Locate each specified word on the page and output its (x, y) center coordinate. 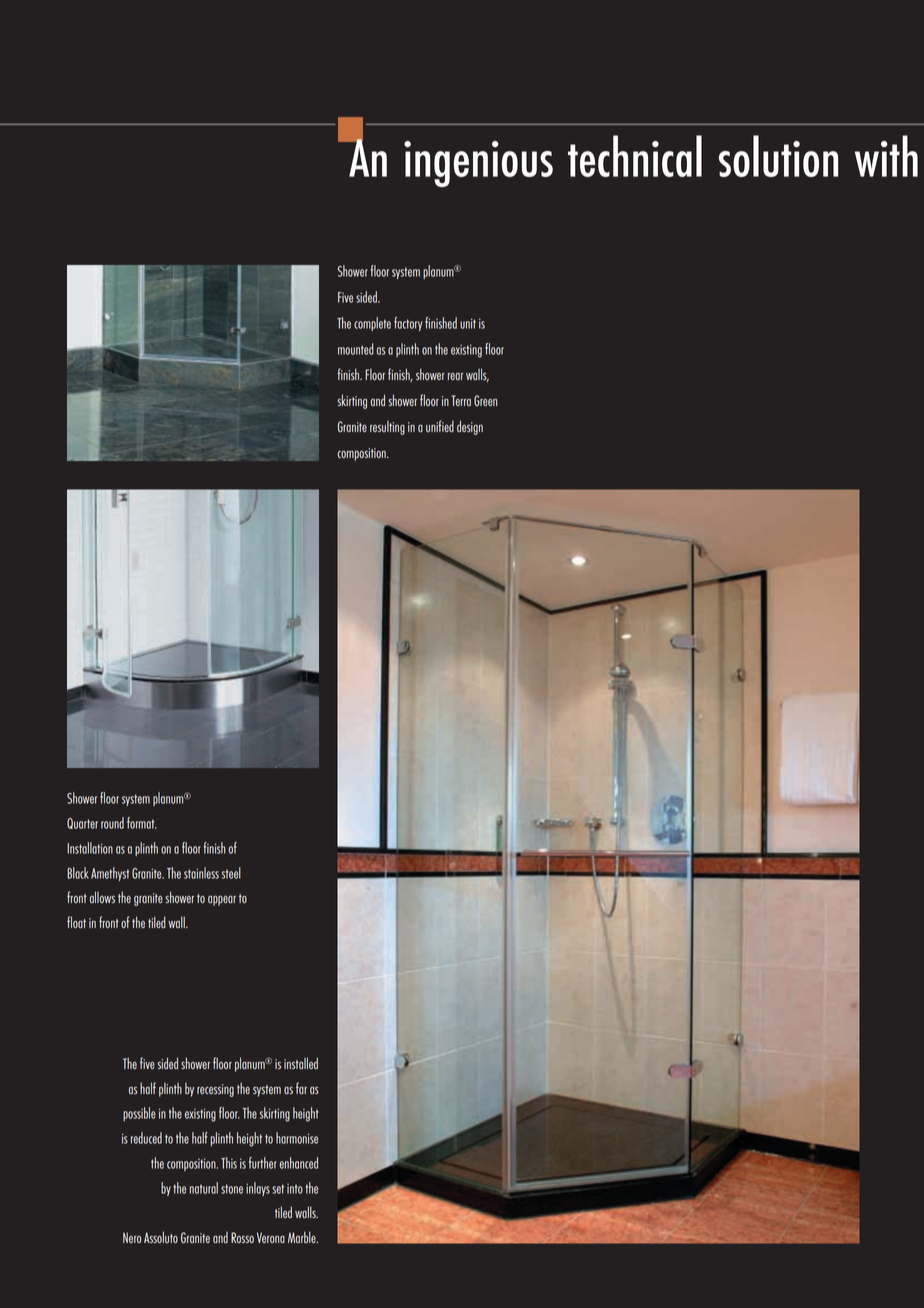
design (470, 427)
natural (204, 1188)
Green (485, 400)
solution (778, 156)
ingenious (478, 164)
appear (222, 901)
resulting (387, 428)
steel (231, 873)
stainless (201, 873)
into (295, 1189)
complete (372, 324)
